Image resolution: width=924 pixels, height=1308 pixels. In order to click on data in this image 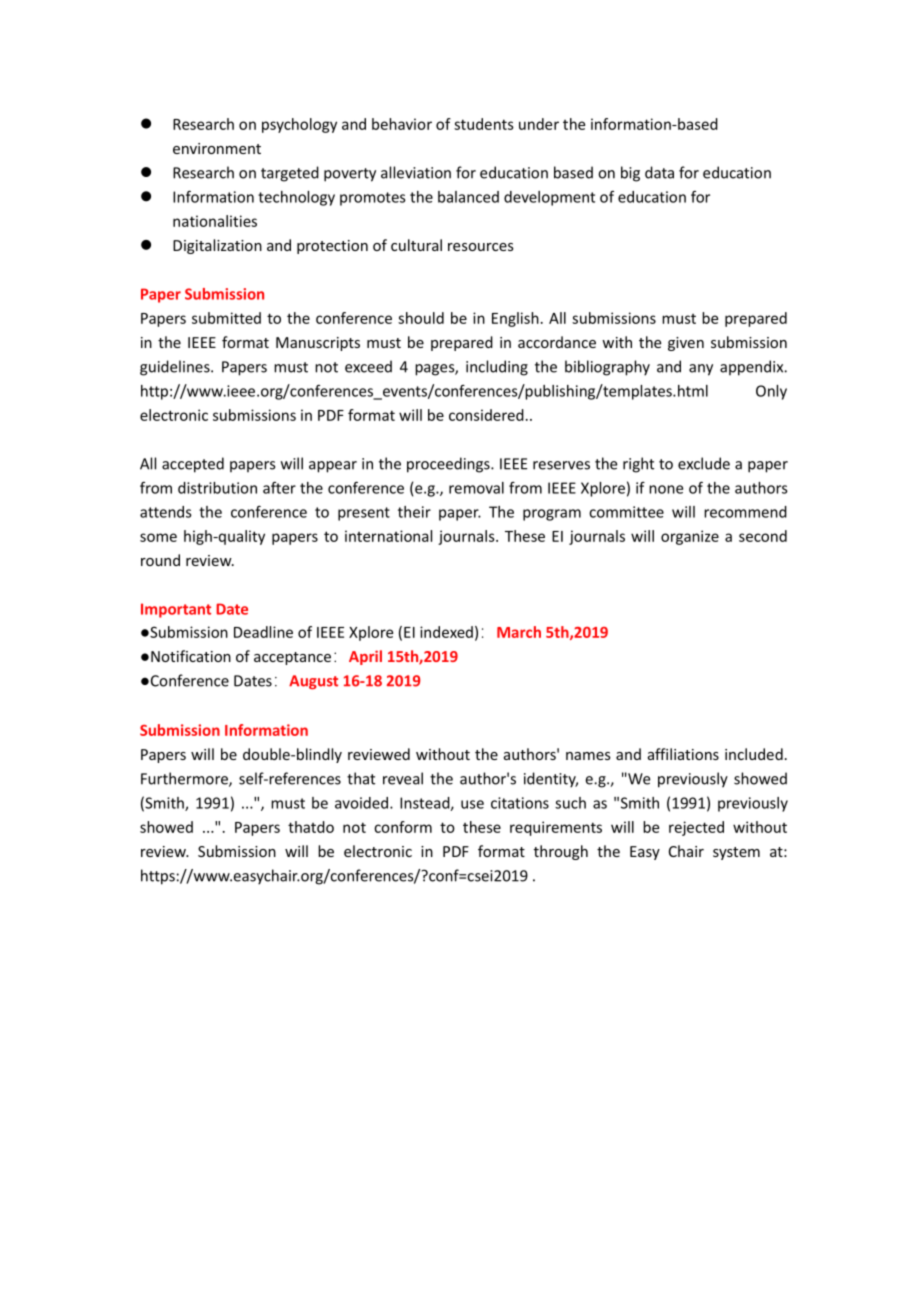, I will do `click(659, 172)`.
